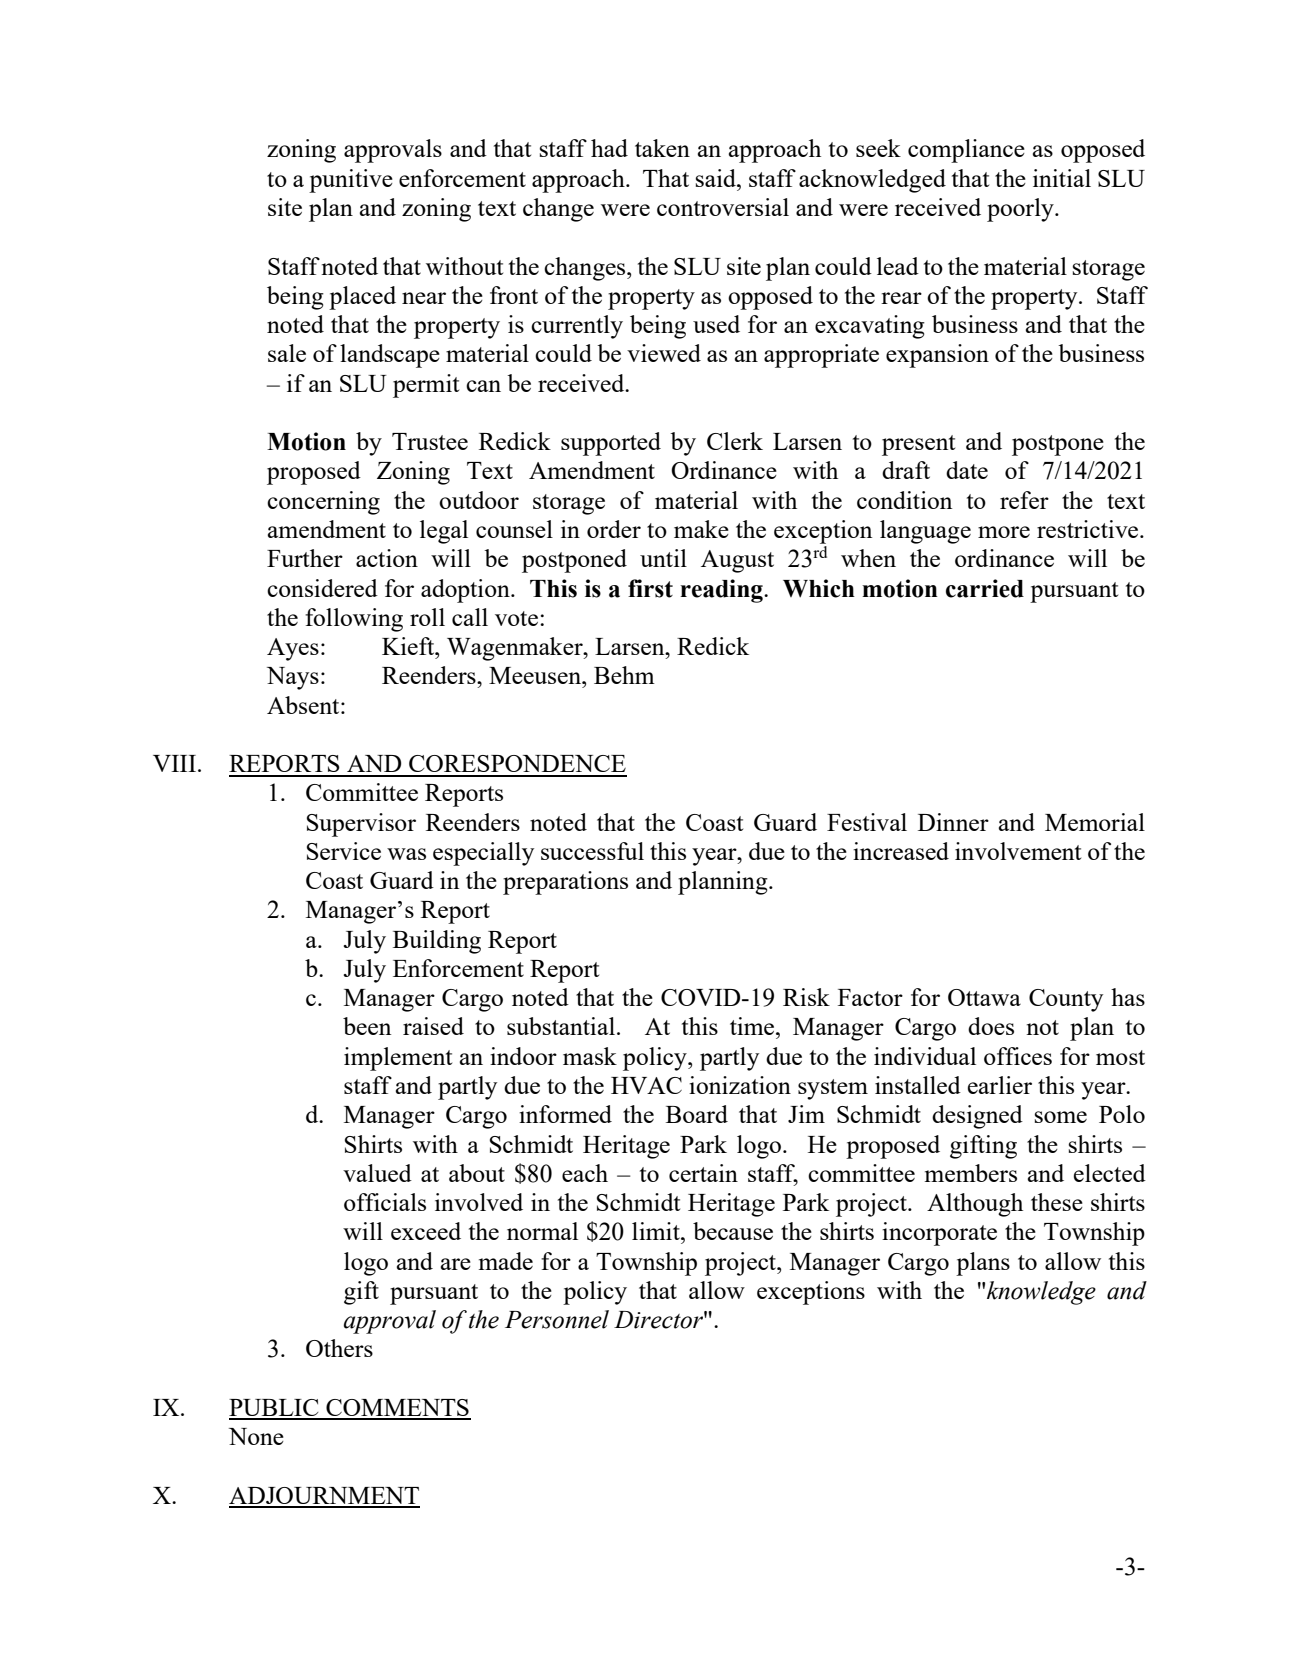 The image size is (1298, 1680). What do you see at coordinates (650, 588) in the document?
I see `first` at bounding box center [650, 588].
